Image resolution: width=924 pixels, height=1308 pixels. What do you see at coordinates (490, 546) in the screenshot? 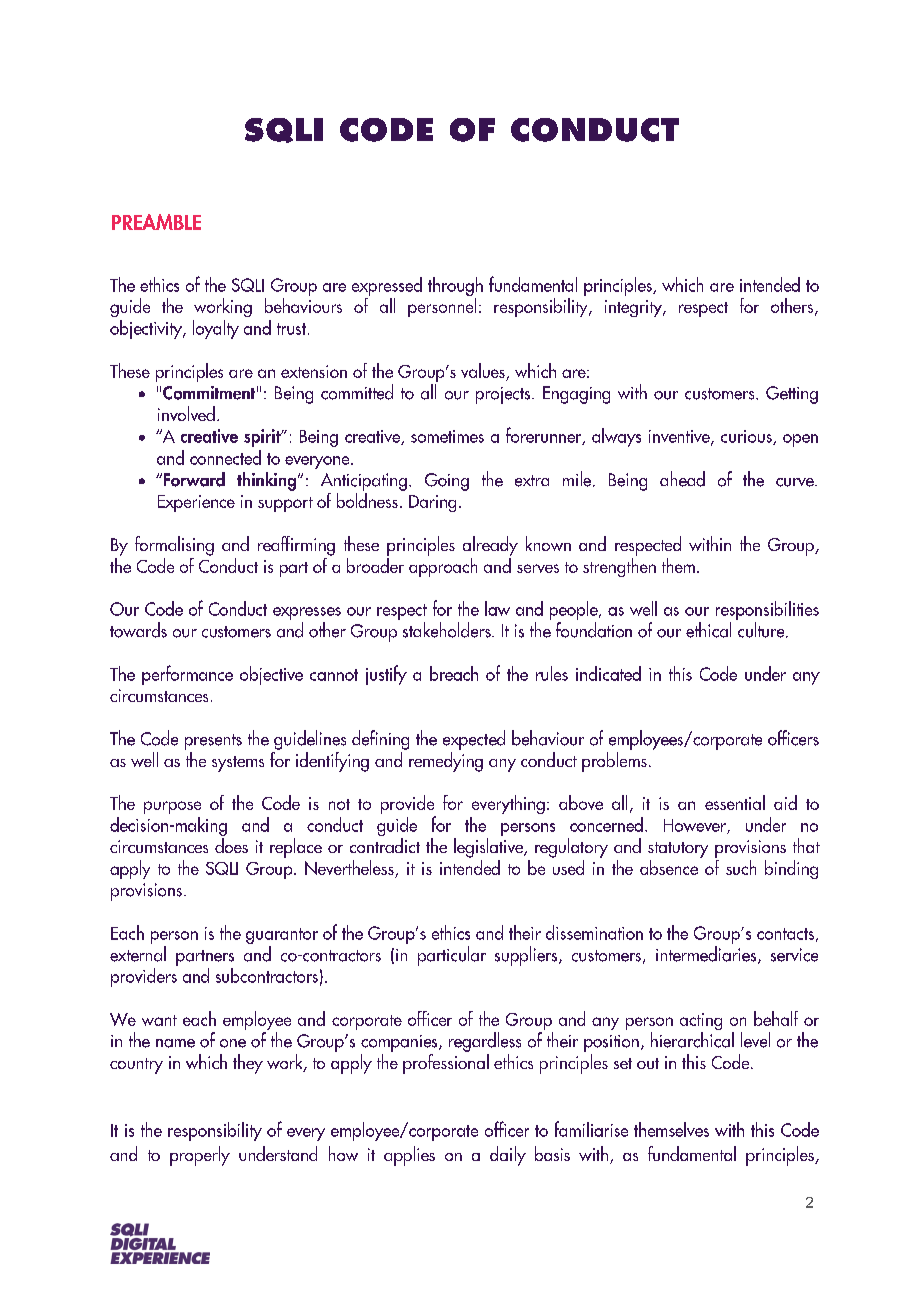
I see `already` at bounding box center [490, 546].
